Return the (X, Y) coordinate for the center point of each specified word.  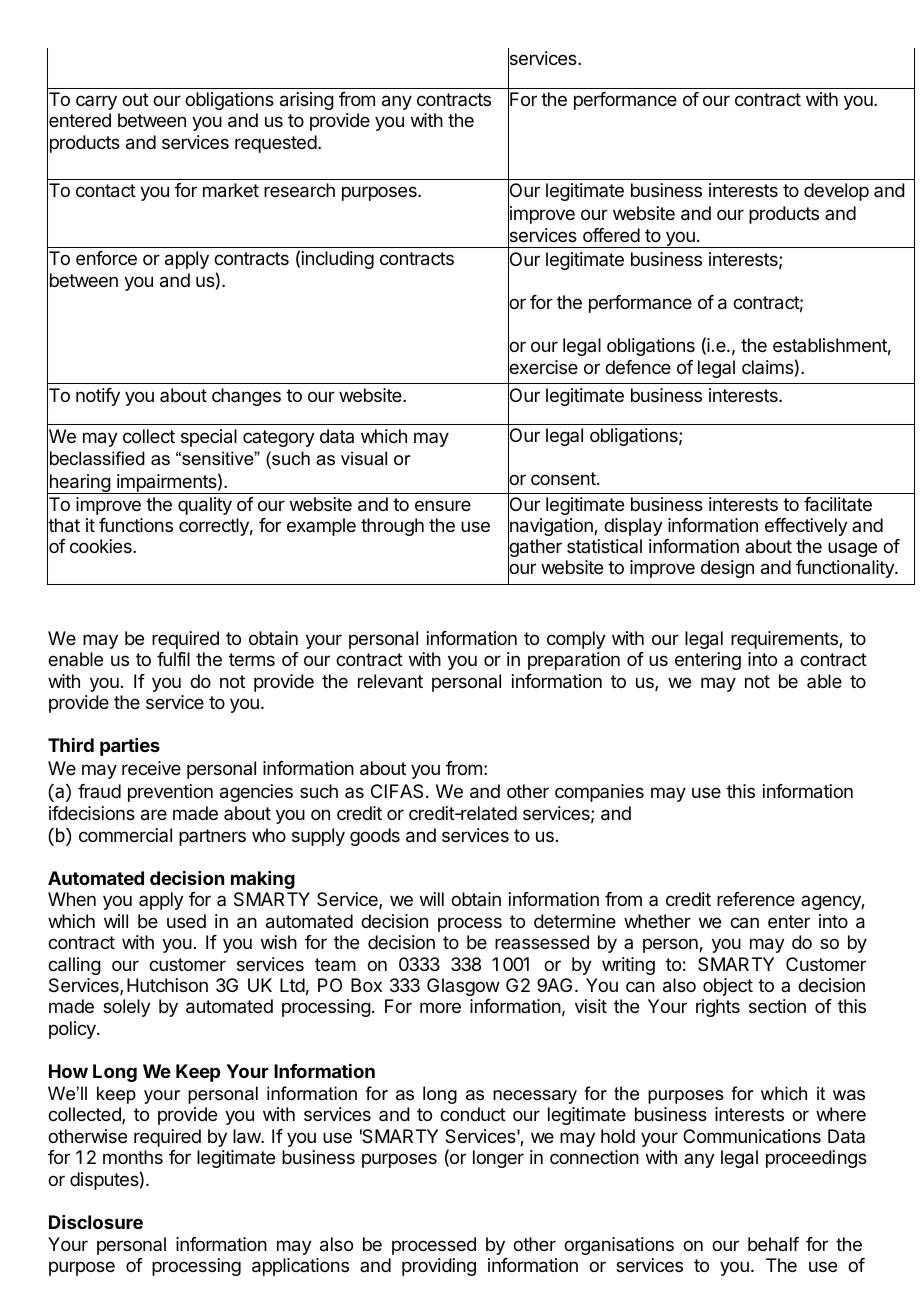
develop (836, 192)
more (440, 1007)
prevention (170, 793)
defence (638, 367)
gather (535, 549)
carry (96, 102)
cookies (102, 546)
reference (756, 899)
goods (375, 837)
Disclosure (96, 1222)
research (299, 190)
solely (127, 1008)
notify (98, 397)
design (727, 569)
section (777, 1006)
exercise (543, 368)
